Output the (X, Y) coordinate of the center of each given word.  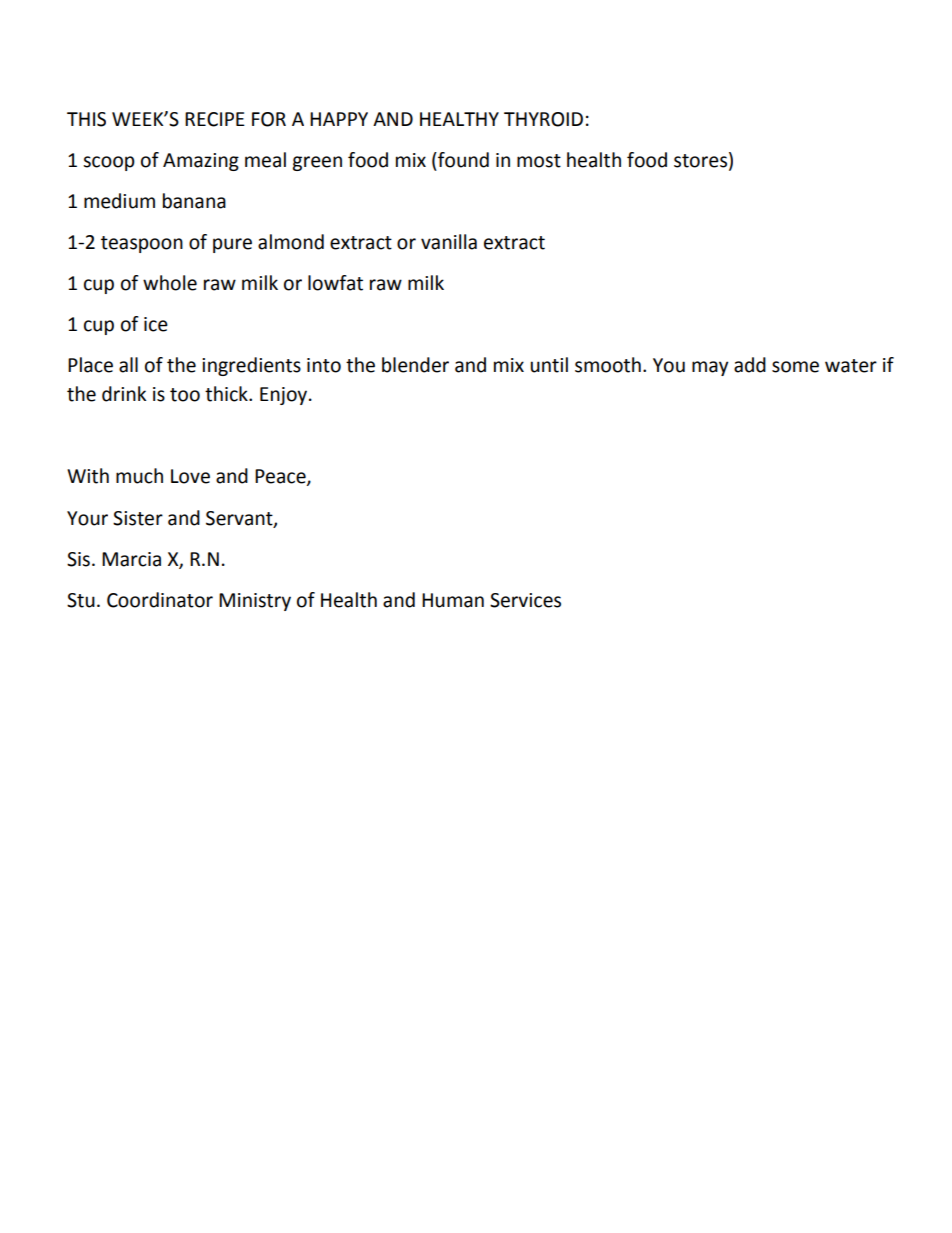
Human (453, 600)
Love (190, 476)
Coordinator (160, 600)
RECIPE (215, 119)
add (750, 365)
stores (700, 161)
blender (415, 365)
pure (232, 245)
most (539, 161)
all (128, 365)
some (795, 367)
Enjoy (285, 396)
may (710, 368)
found (462, 160)
